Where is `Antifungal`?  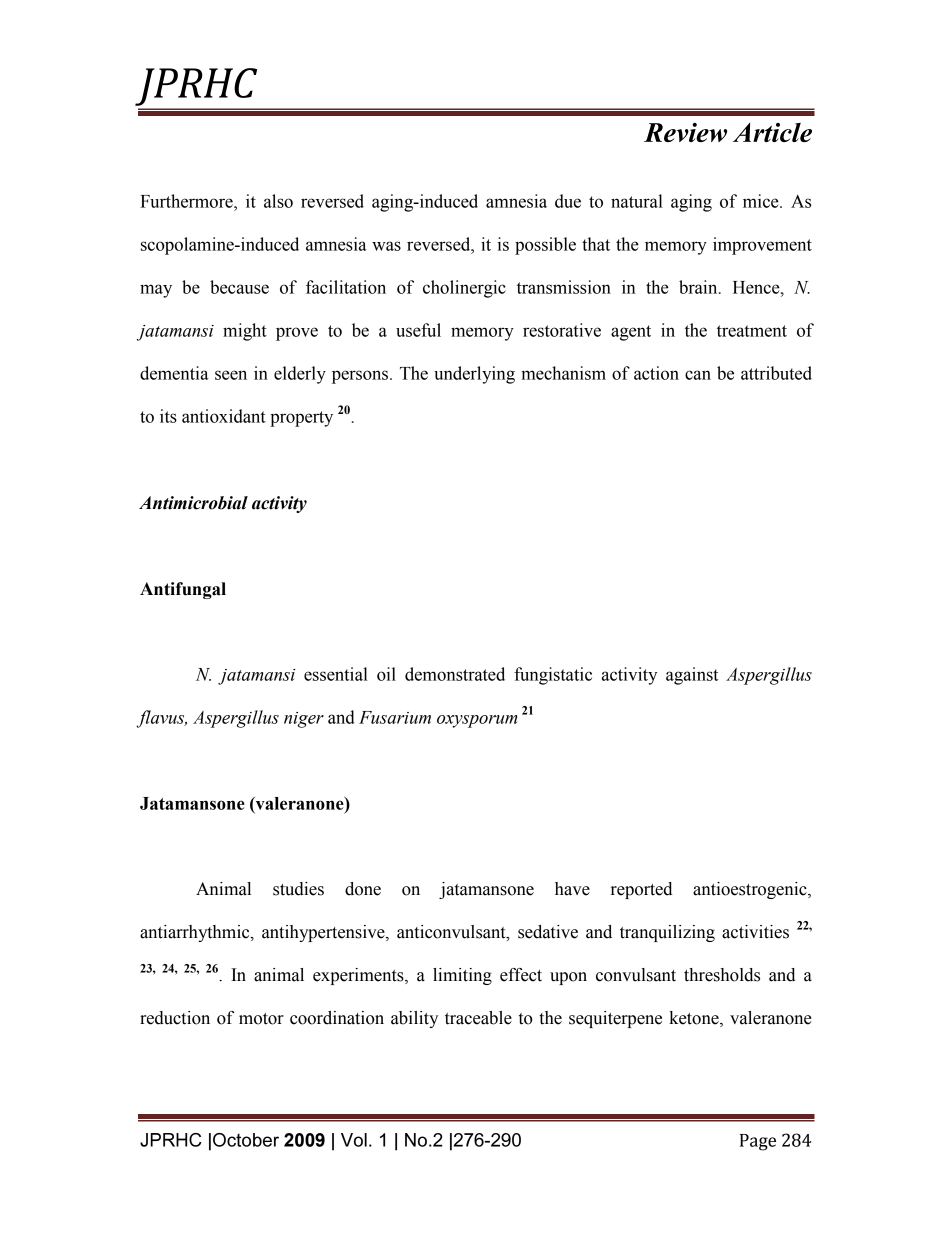
Antifungal is located at coordinates (183, 590).
